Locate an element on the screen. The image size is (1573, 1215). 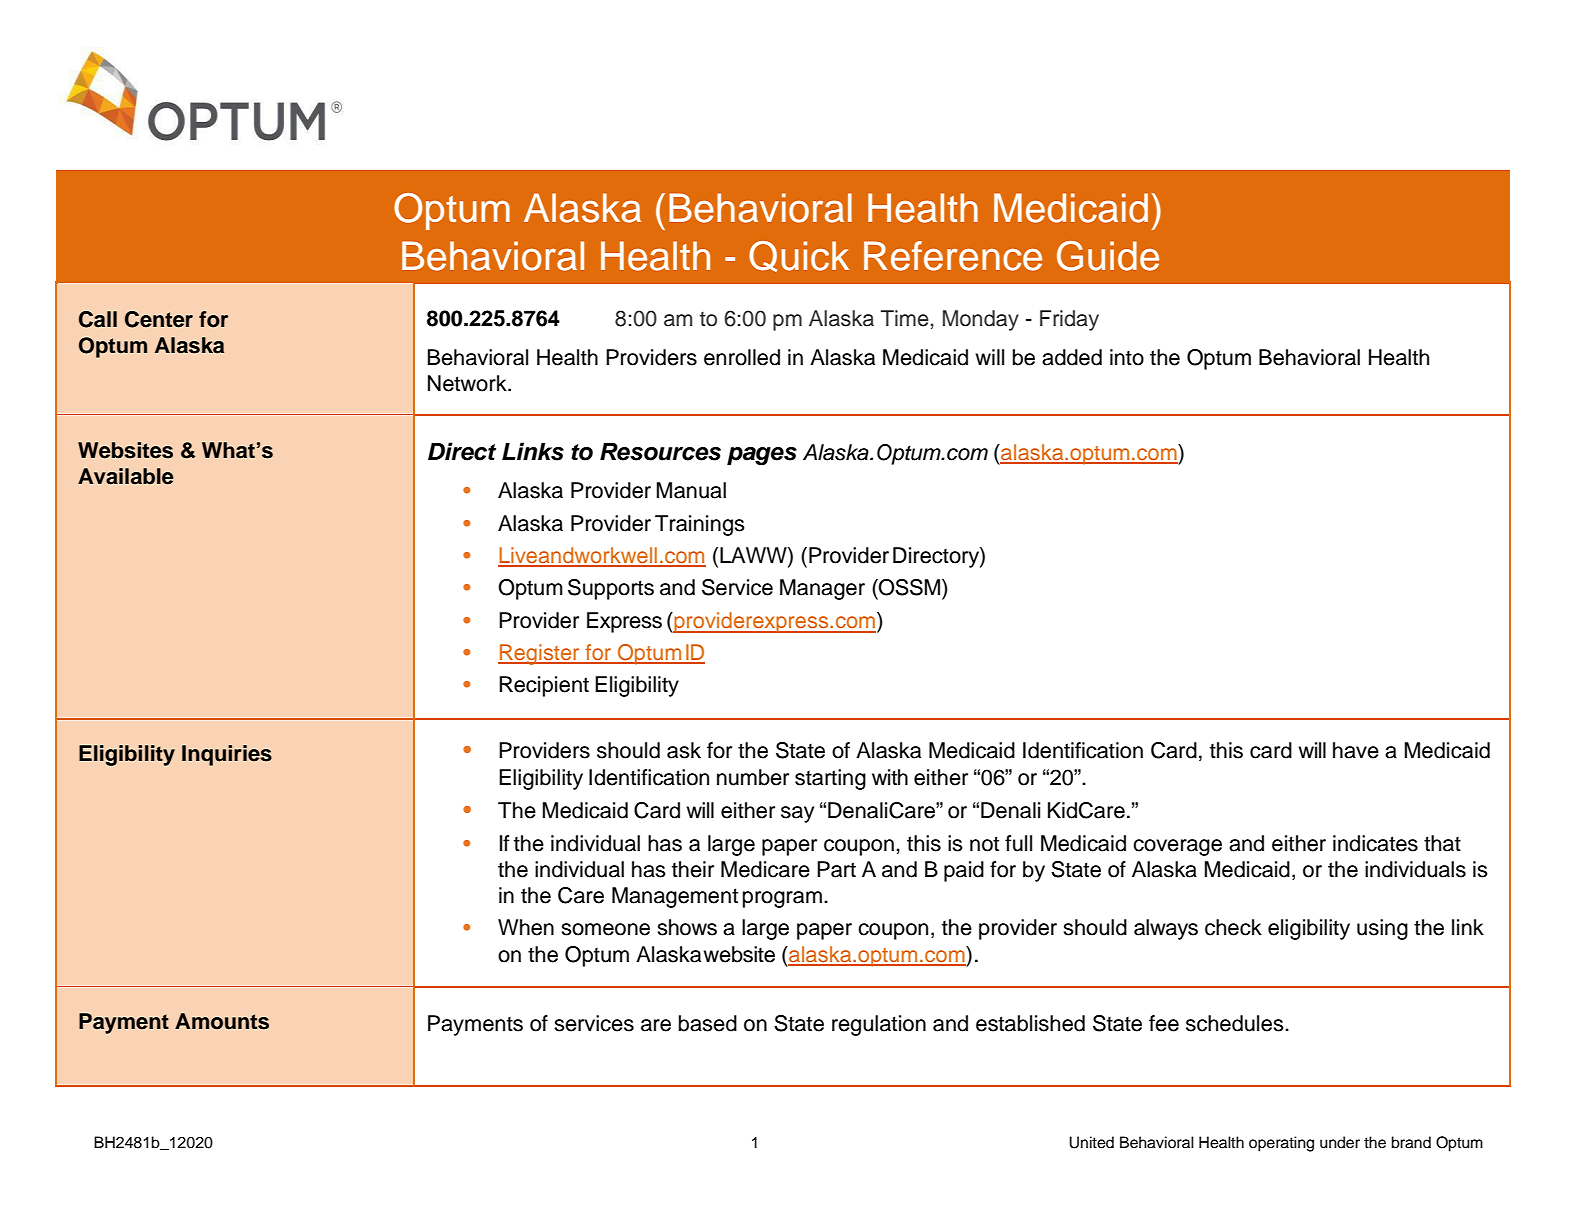
operating is located at coordinates (1281, 1144).
